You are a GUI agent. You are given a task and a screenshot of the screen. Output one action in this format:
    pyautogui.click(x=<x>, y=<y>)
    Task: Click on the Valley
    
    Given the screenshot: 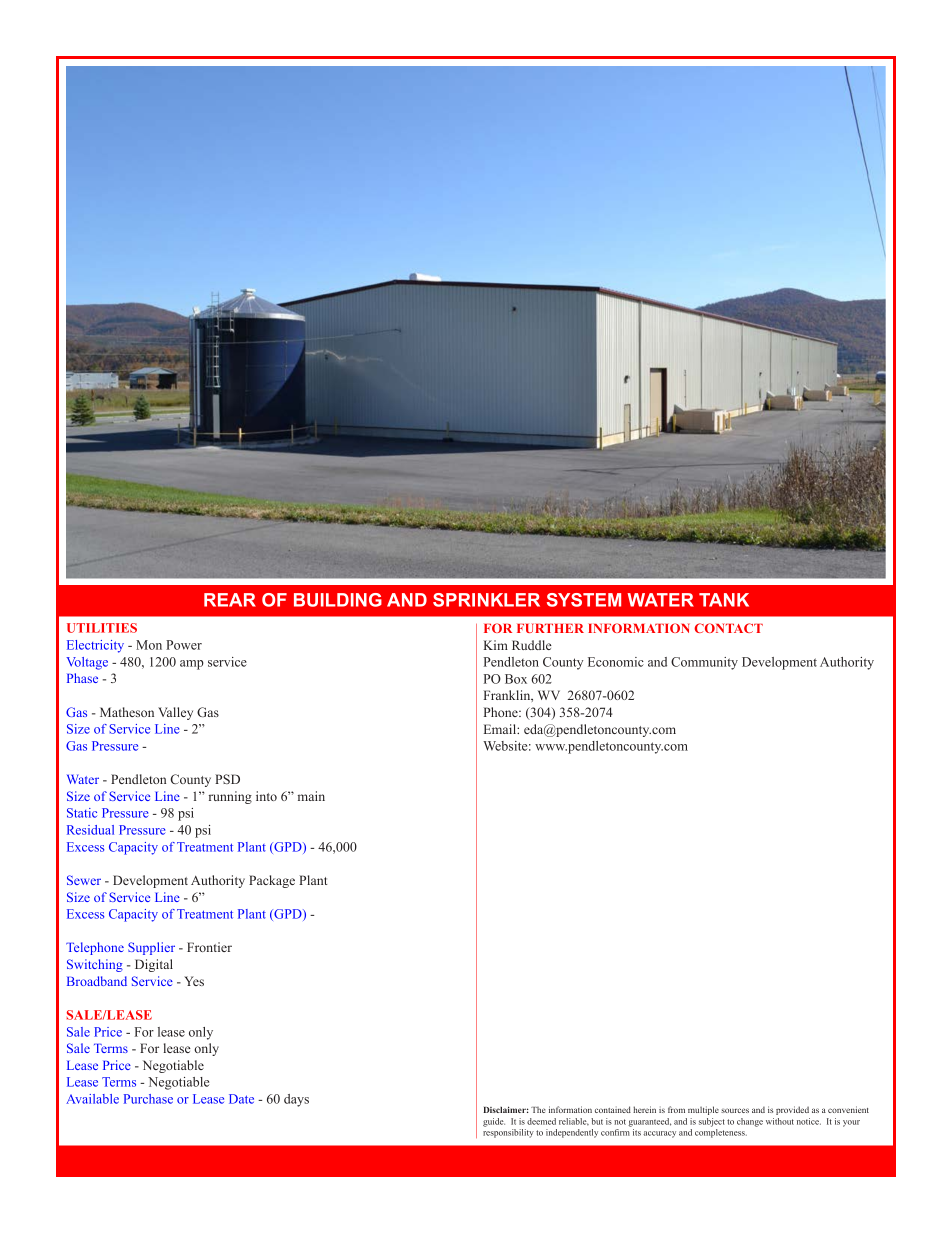 What is the action you would take?
    pyautogui.click(x=175, y=713)
